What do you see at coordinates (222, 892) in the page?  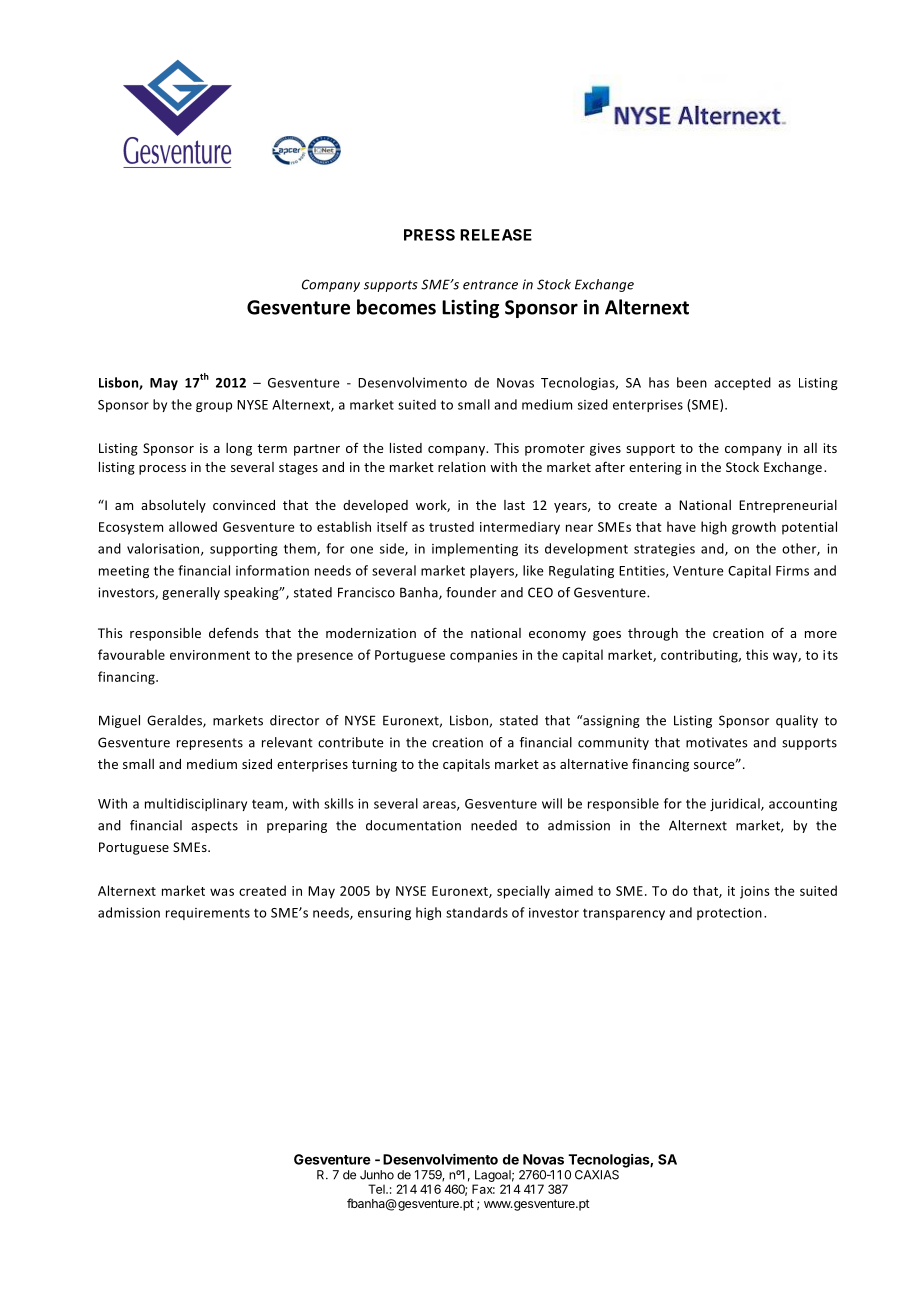 I see `was` at bounding box center [222, 892].
